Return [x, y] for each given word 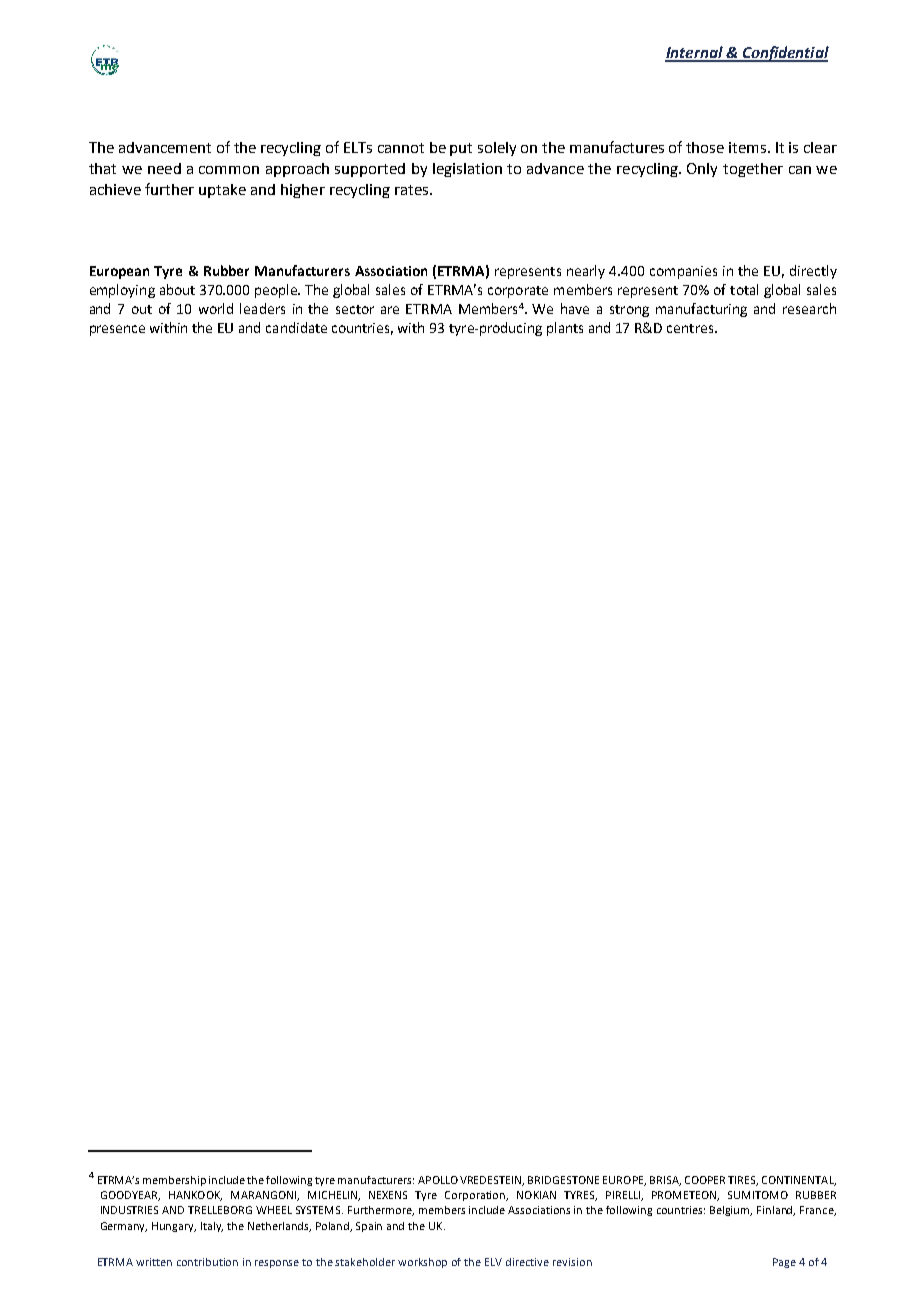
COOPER [705, 1180]
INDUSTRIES [129, 1210]
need [164, 168]
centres [691, 328]
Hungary [174, 1227]
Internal [695, 53]
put [461, 149]
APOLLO [438, 1180]
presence [117, 330]
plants [565, 329]
